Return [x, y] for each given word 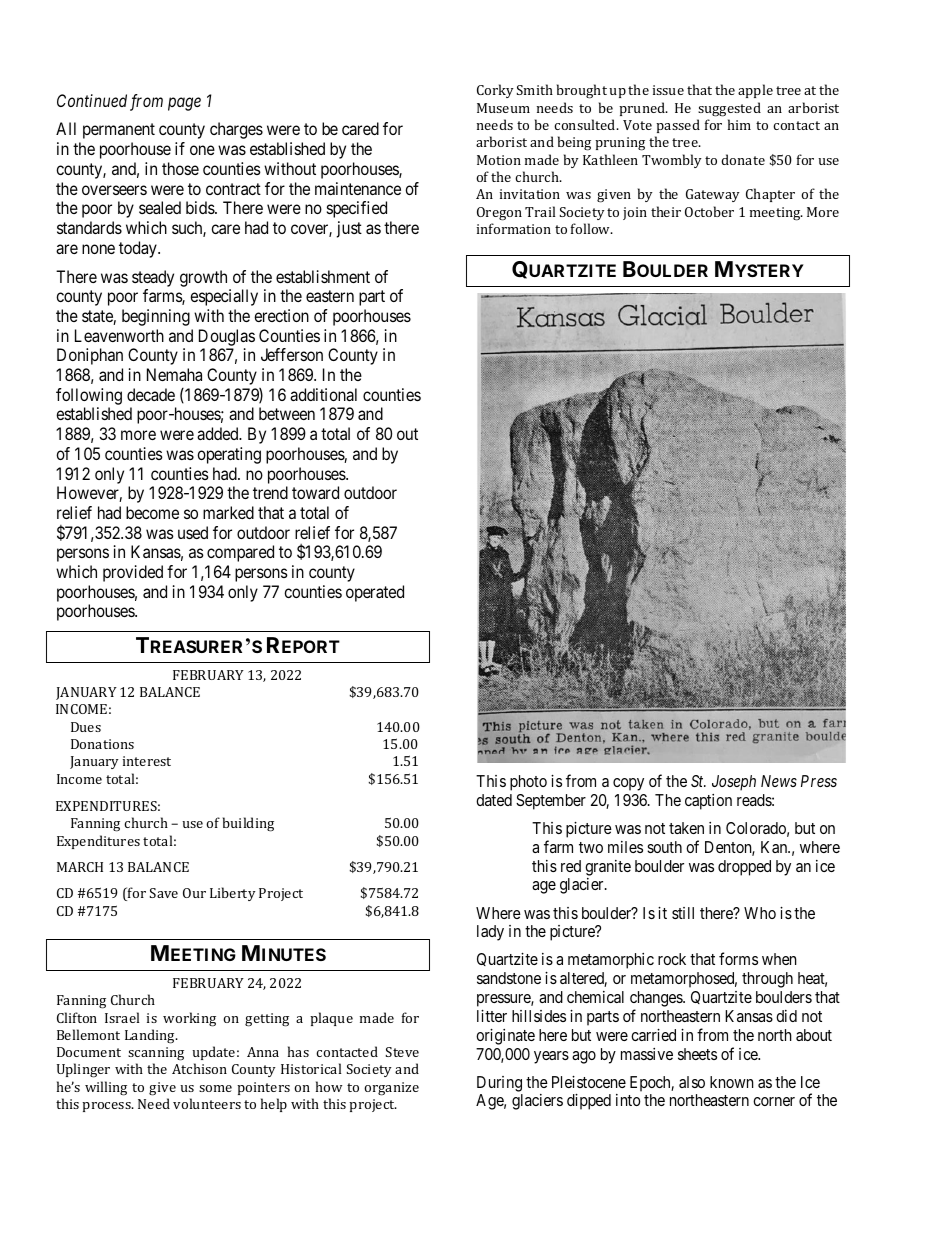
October [709, 211]
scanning [156, 1054]
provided [133, 573]
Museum [503, 108]
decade [151, 394]
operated [375, 593]
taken [686, 828]
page [184, 104]
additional [323, 394]
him [739, 124]
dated [494, 800]
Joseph [734, 783]
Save [164, 893]
